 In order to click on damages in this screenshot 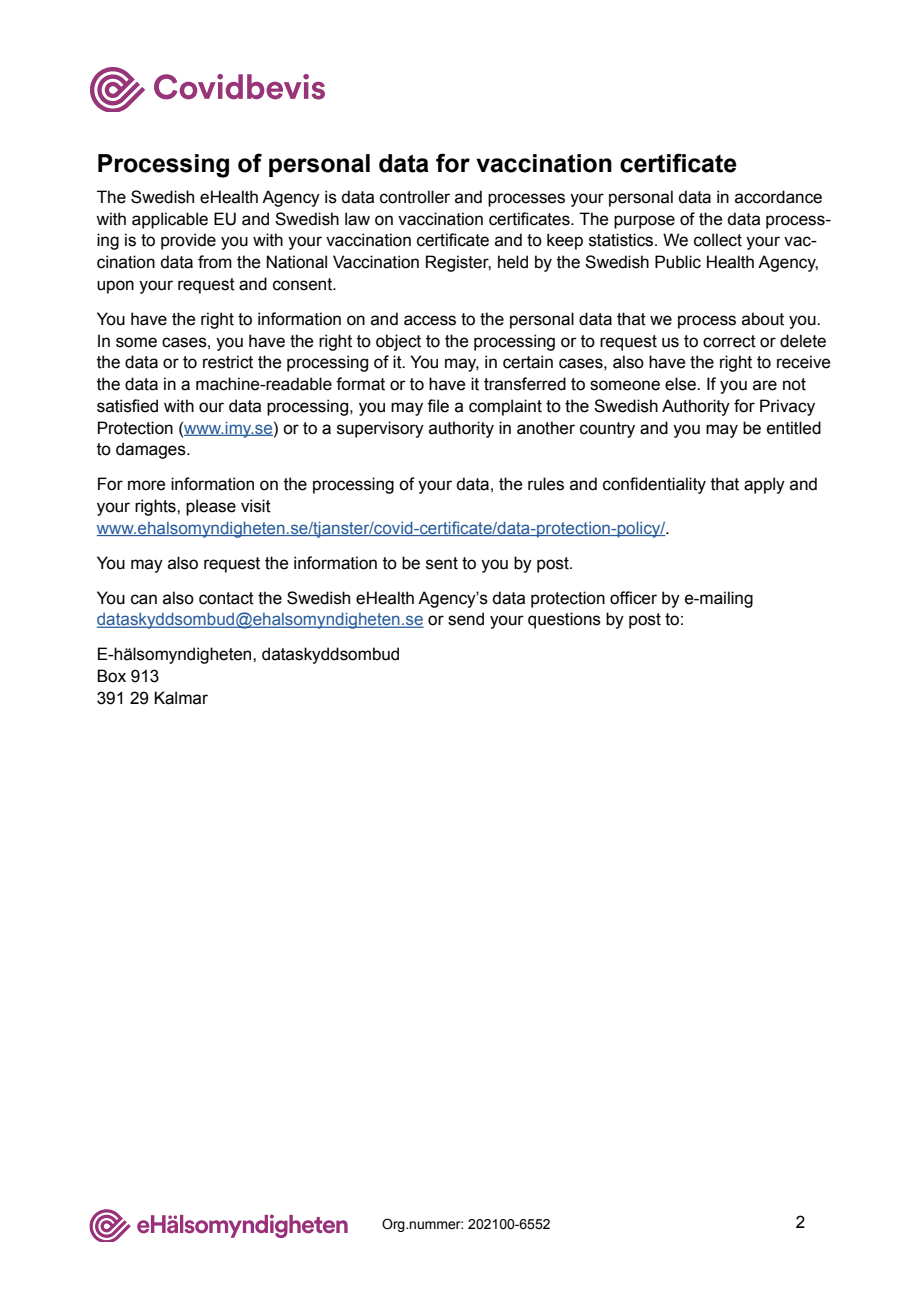, I will do `click(152, 450)`.
